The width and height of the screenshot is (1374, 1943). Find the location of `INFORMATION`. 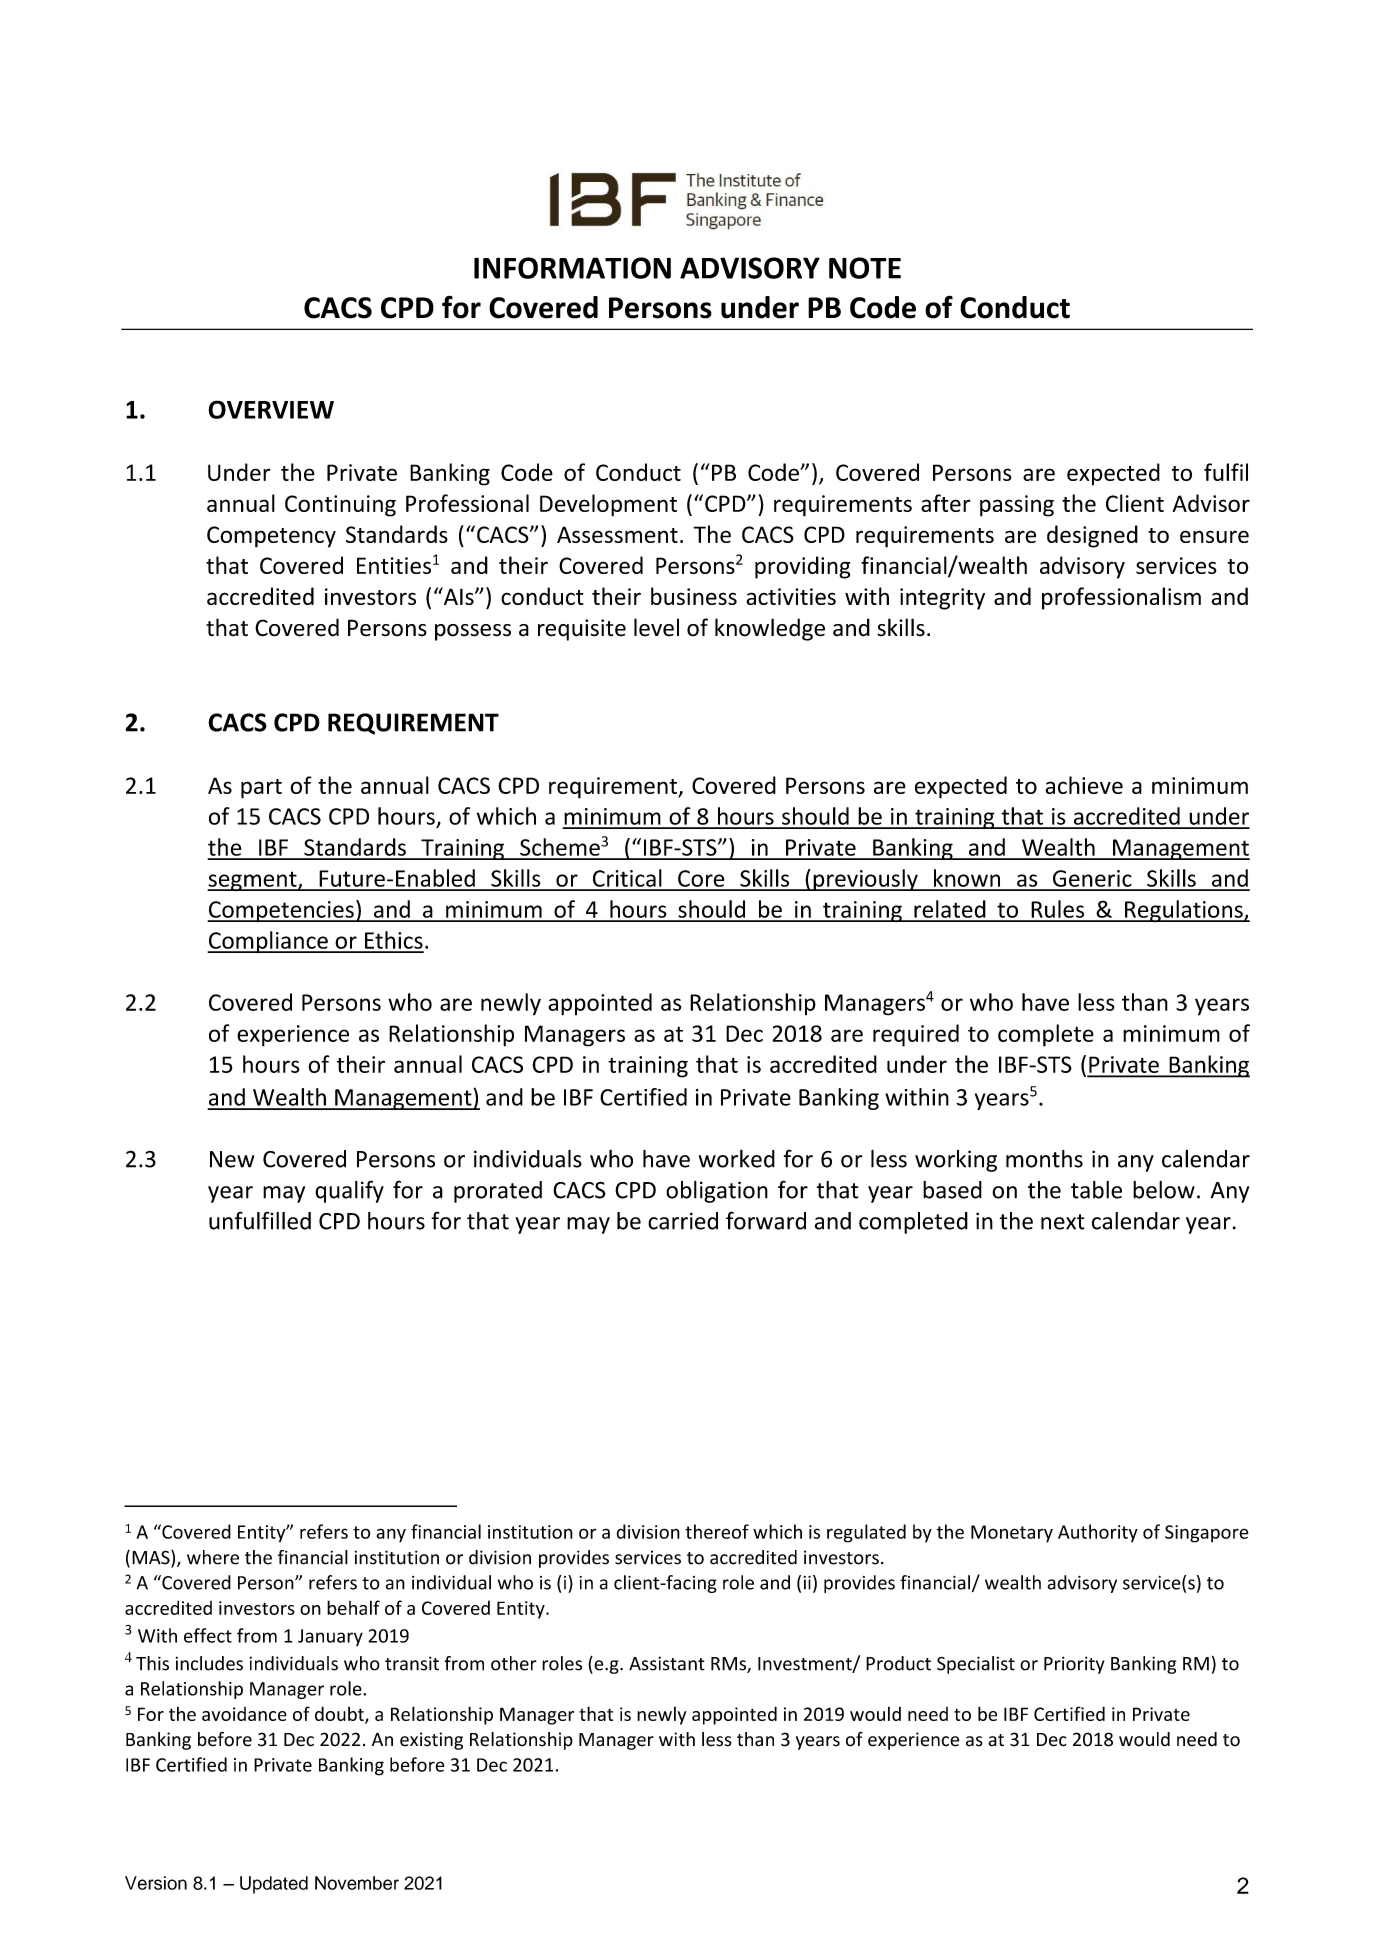

INFORMATION is located at coordinates (572, 268).
